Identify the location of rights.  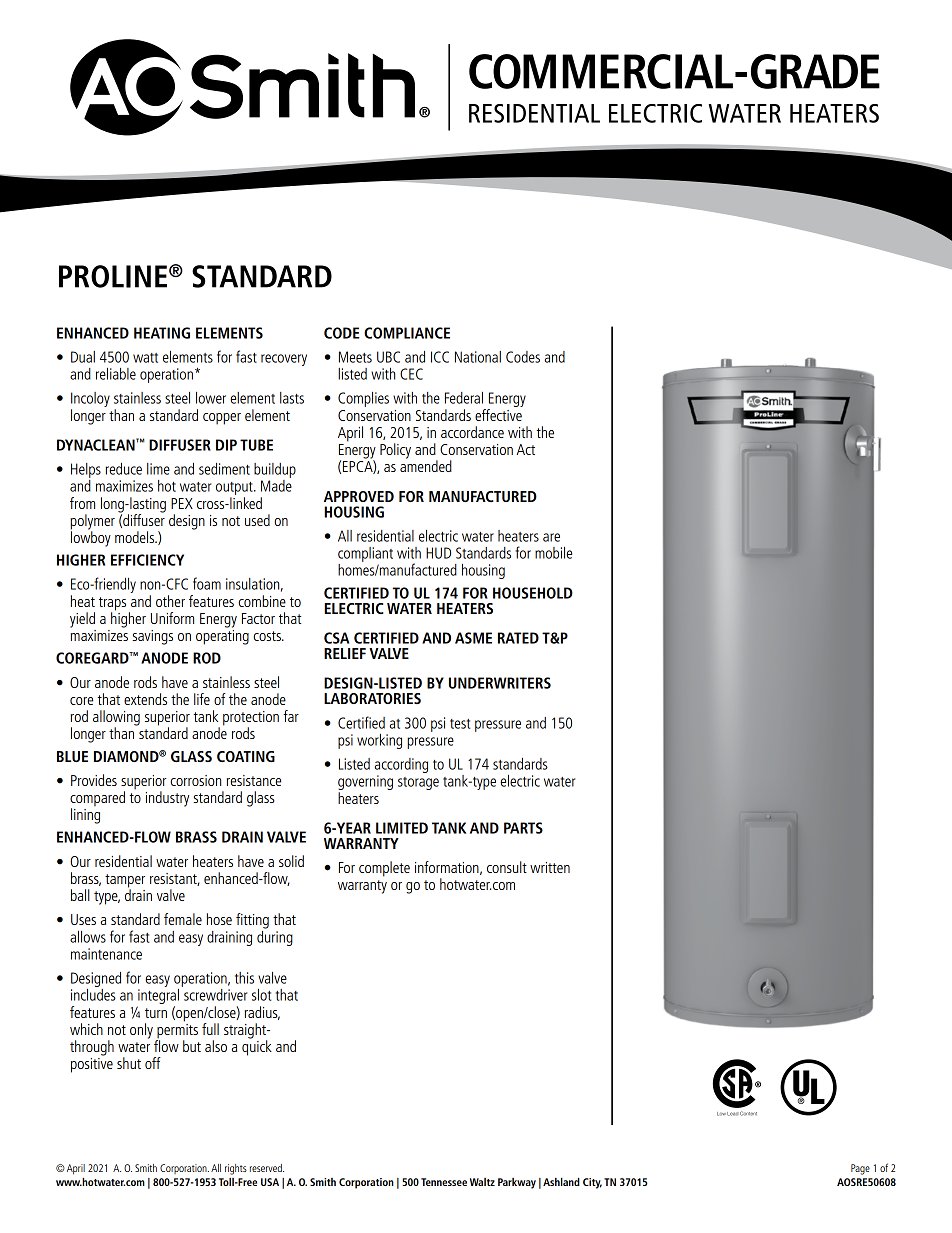
(236, 1169).
